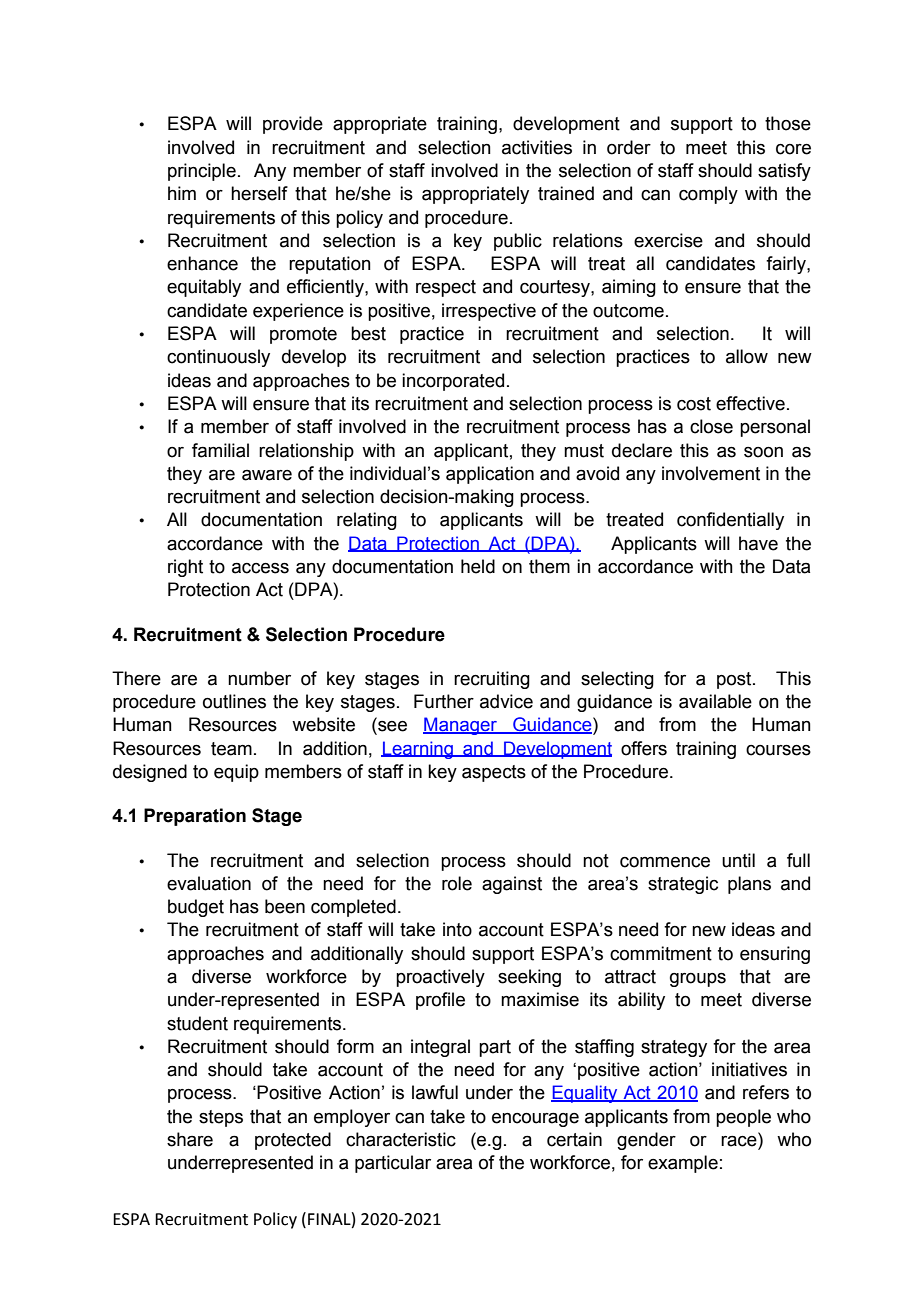 The height and width of the image is (1308, 924). What do you see at coordinates (457, 883) in the image?
I see `role` at bounding box center [457, 883].
